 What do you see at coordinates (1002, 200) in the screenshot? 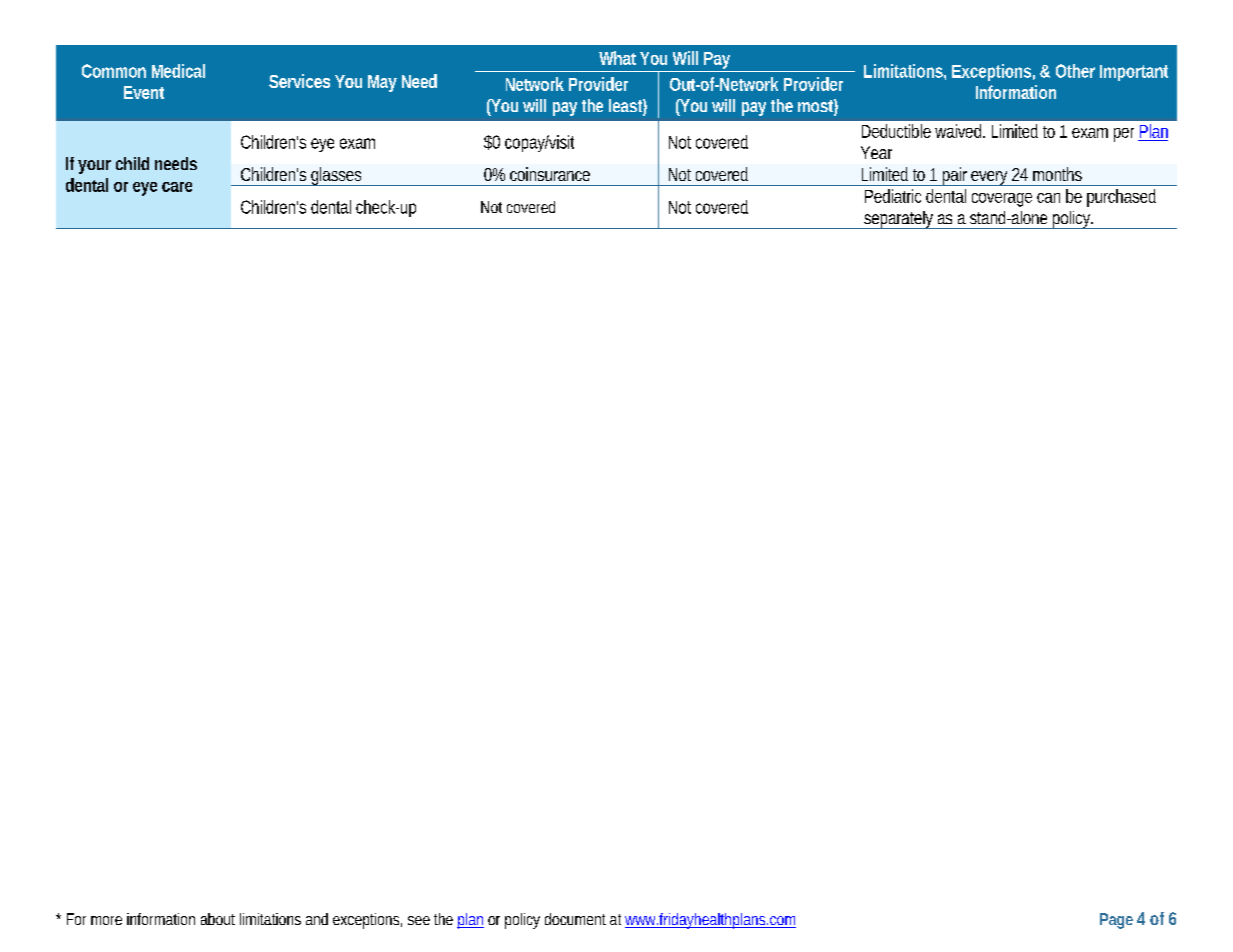
I see `coverage` at bounding box center [1002, 200].
